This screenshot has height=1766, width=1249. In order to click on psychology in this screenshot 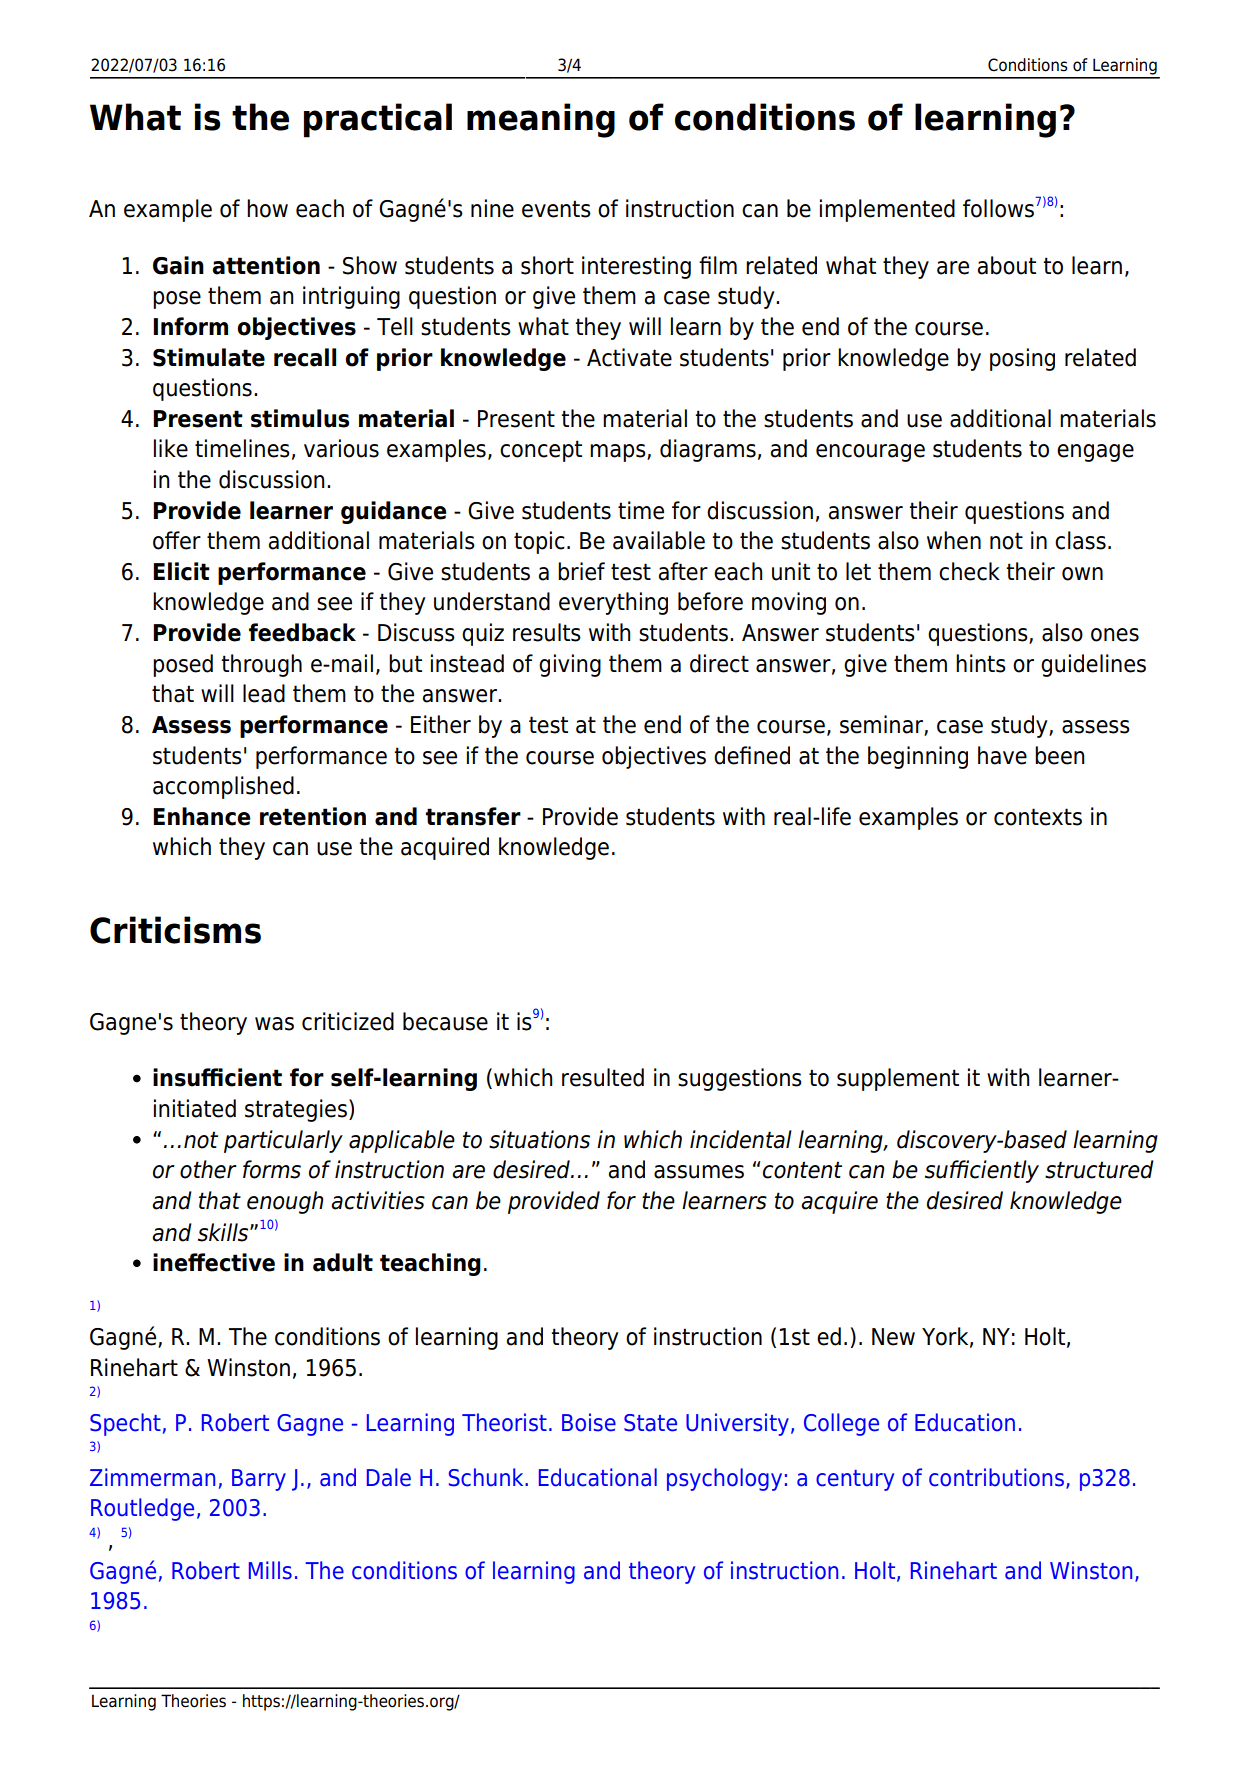, I will do `click(724, 1479)`.
